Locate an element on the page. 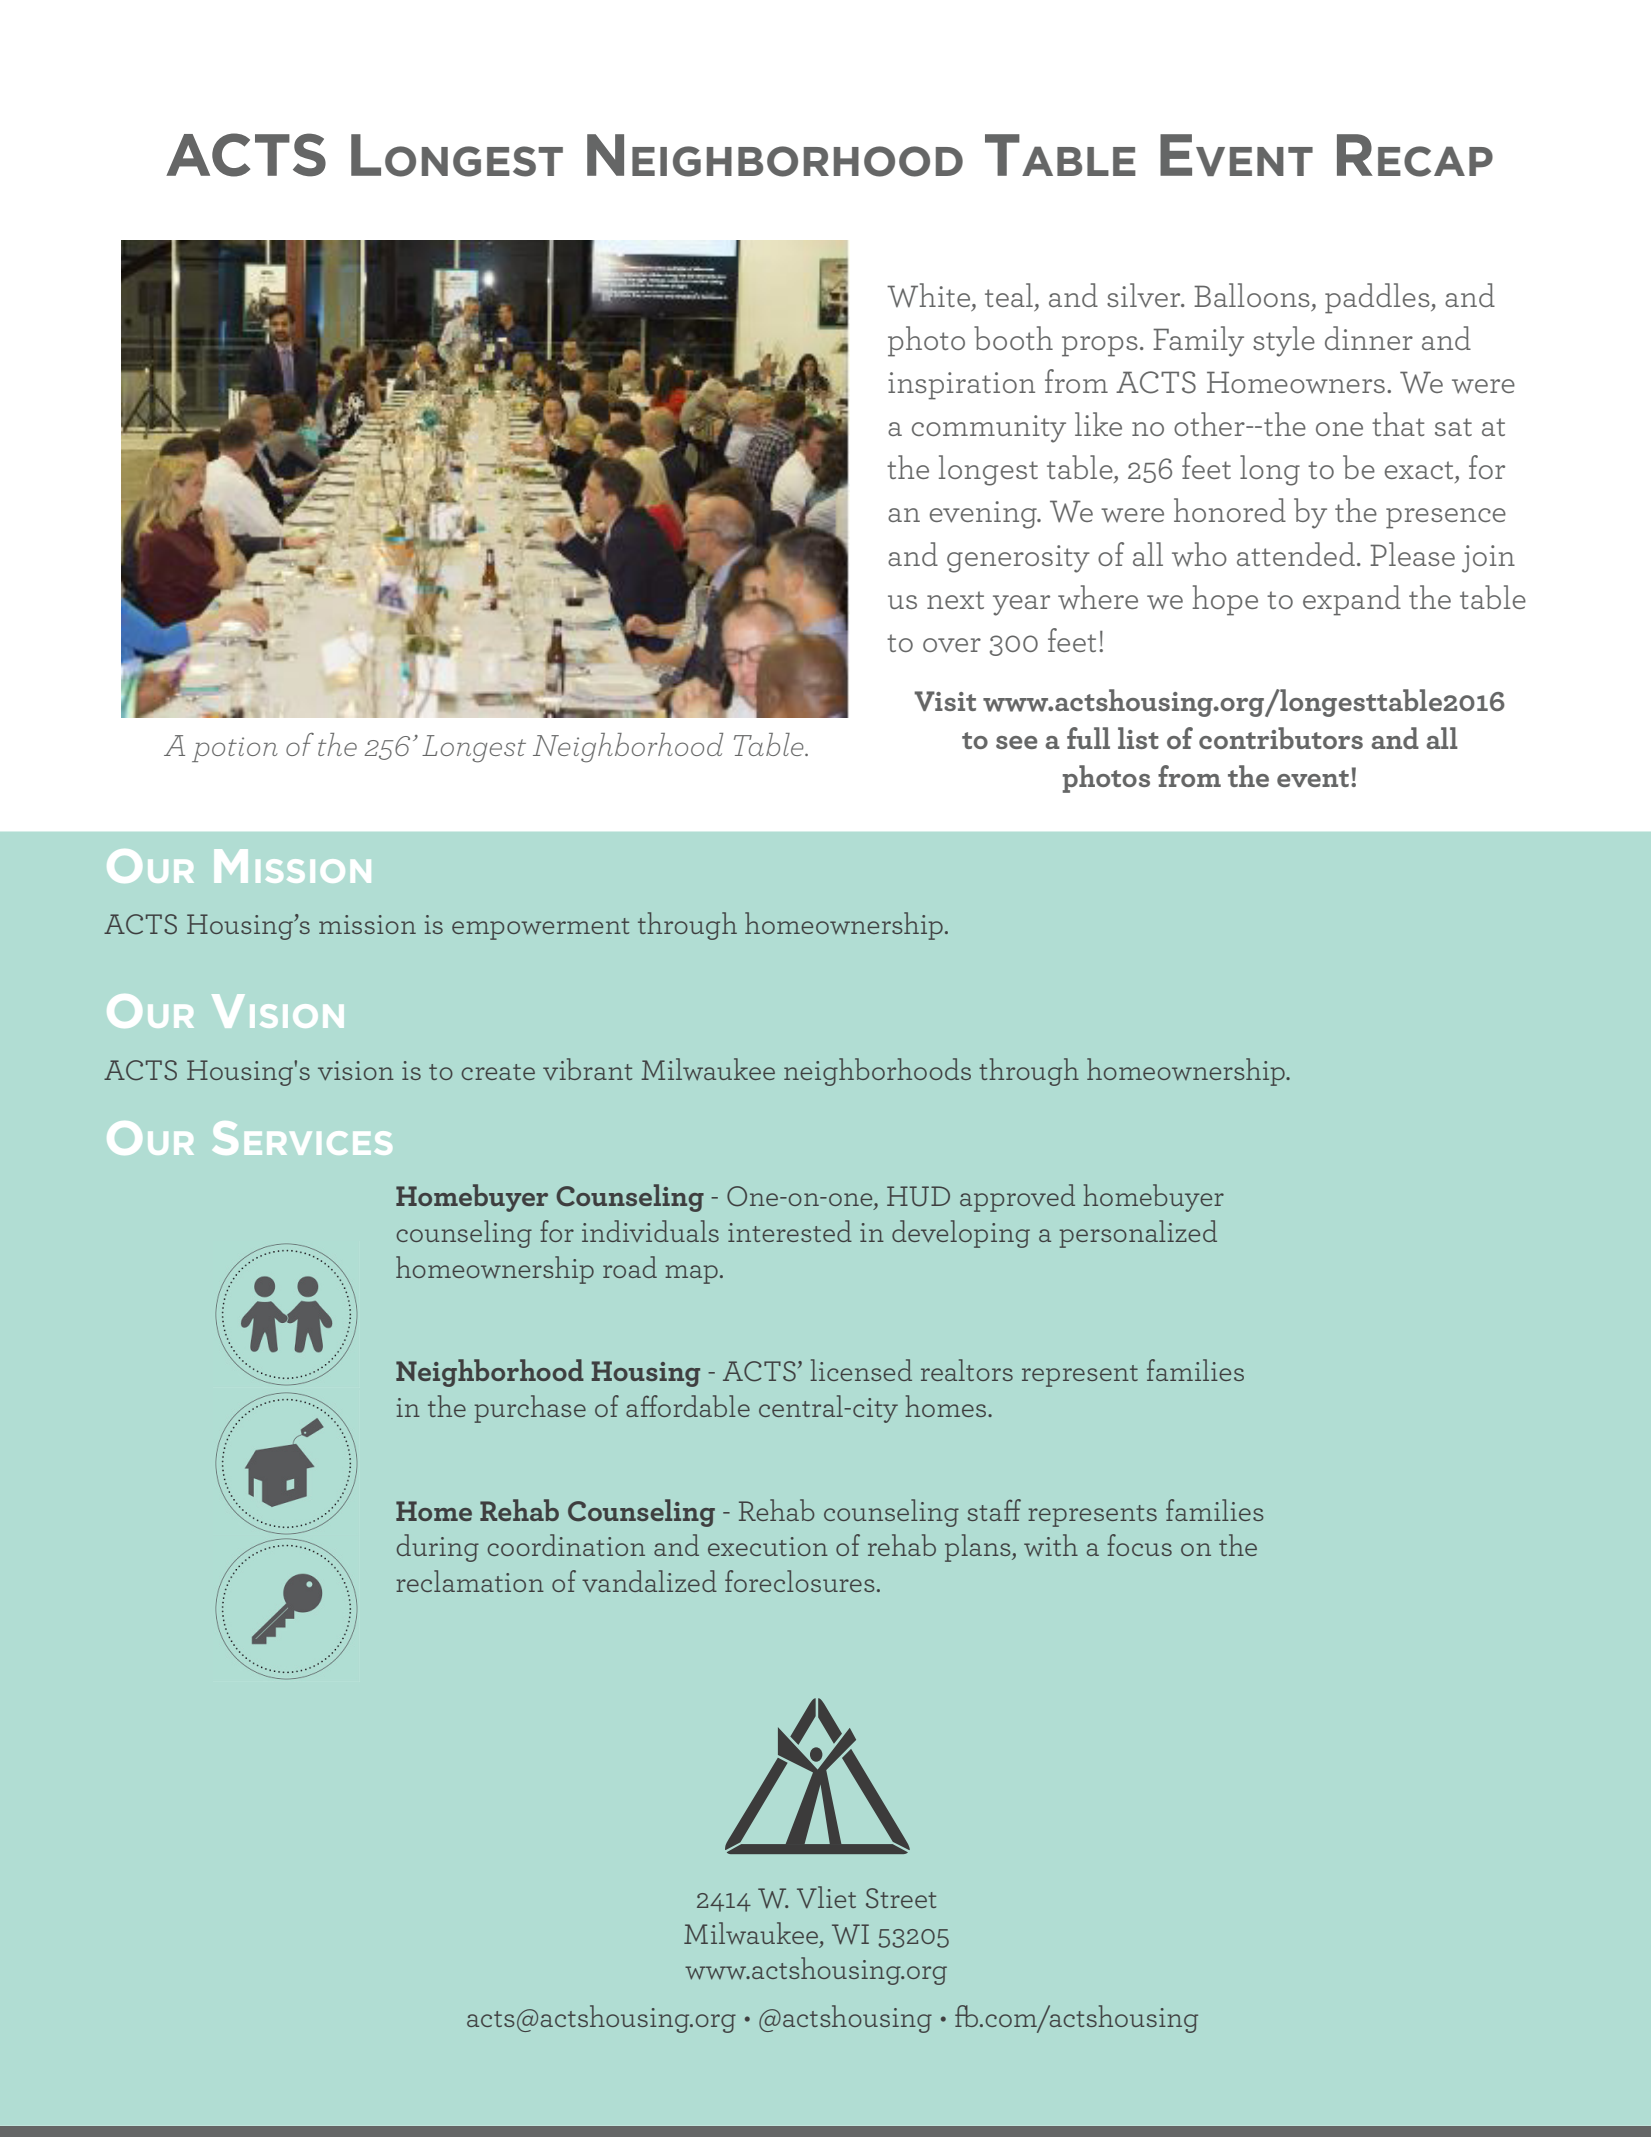 Image resolution: width=1651 pixels, height=2137 pixels. HUD is located at coordinates (918, 1196).
